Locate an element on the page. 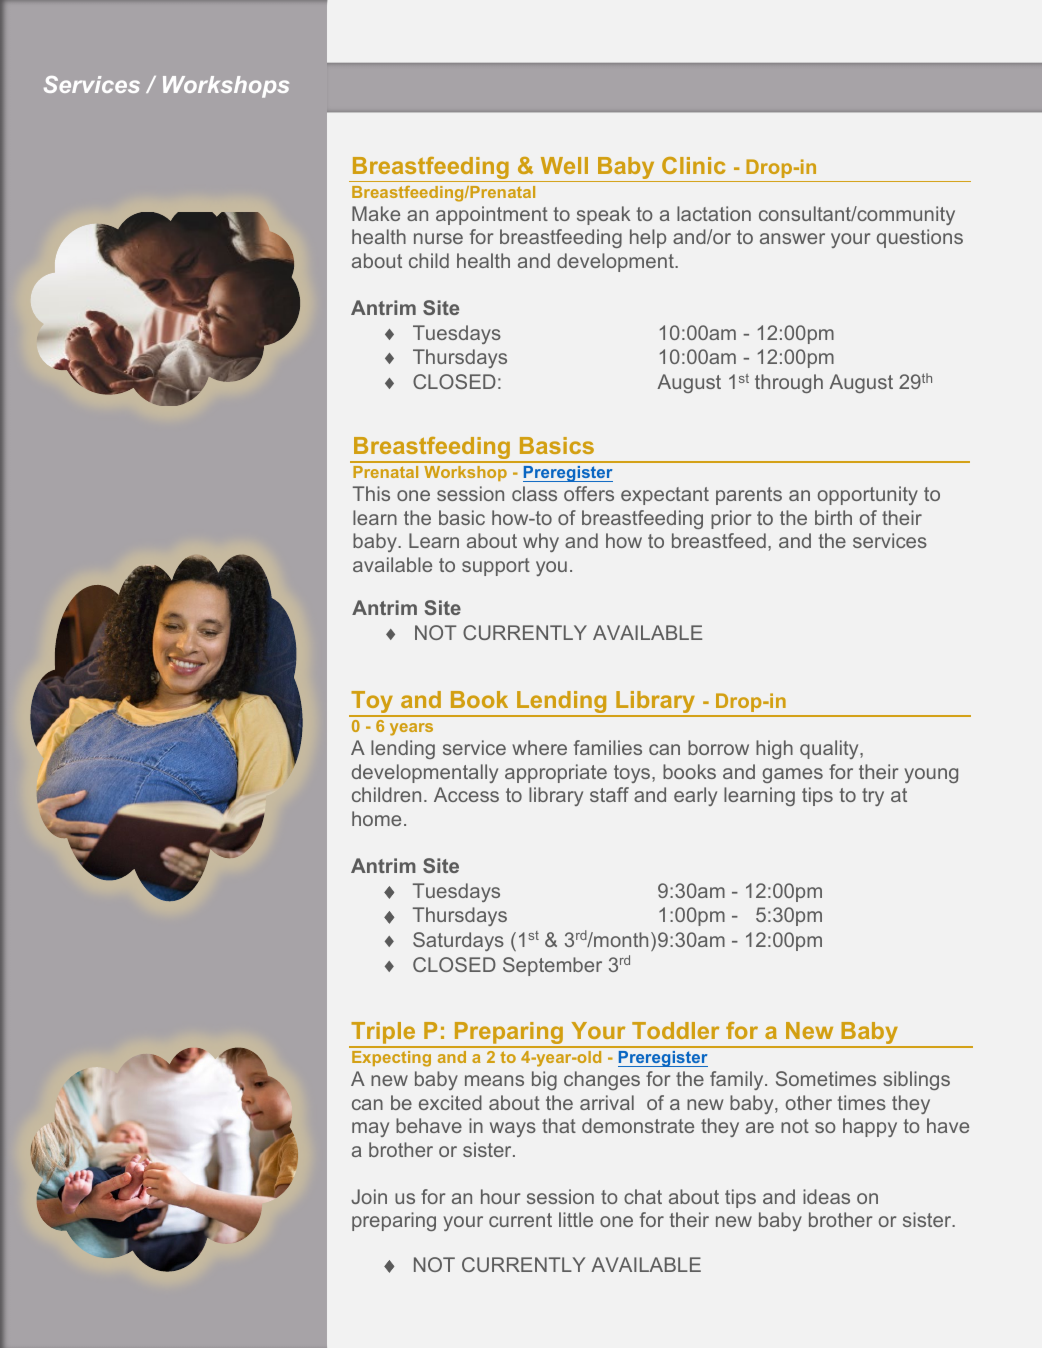 The height and width of the page is (1348, 1042). Access is located at coordinates (466, 794).
